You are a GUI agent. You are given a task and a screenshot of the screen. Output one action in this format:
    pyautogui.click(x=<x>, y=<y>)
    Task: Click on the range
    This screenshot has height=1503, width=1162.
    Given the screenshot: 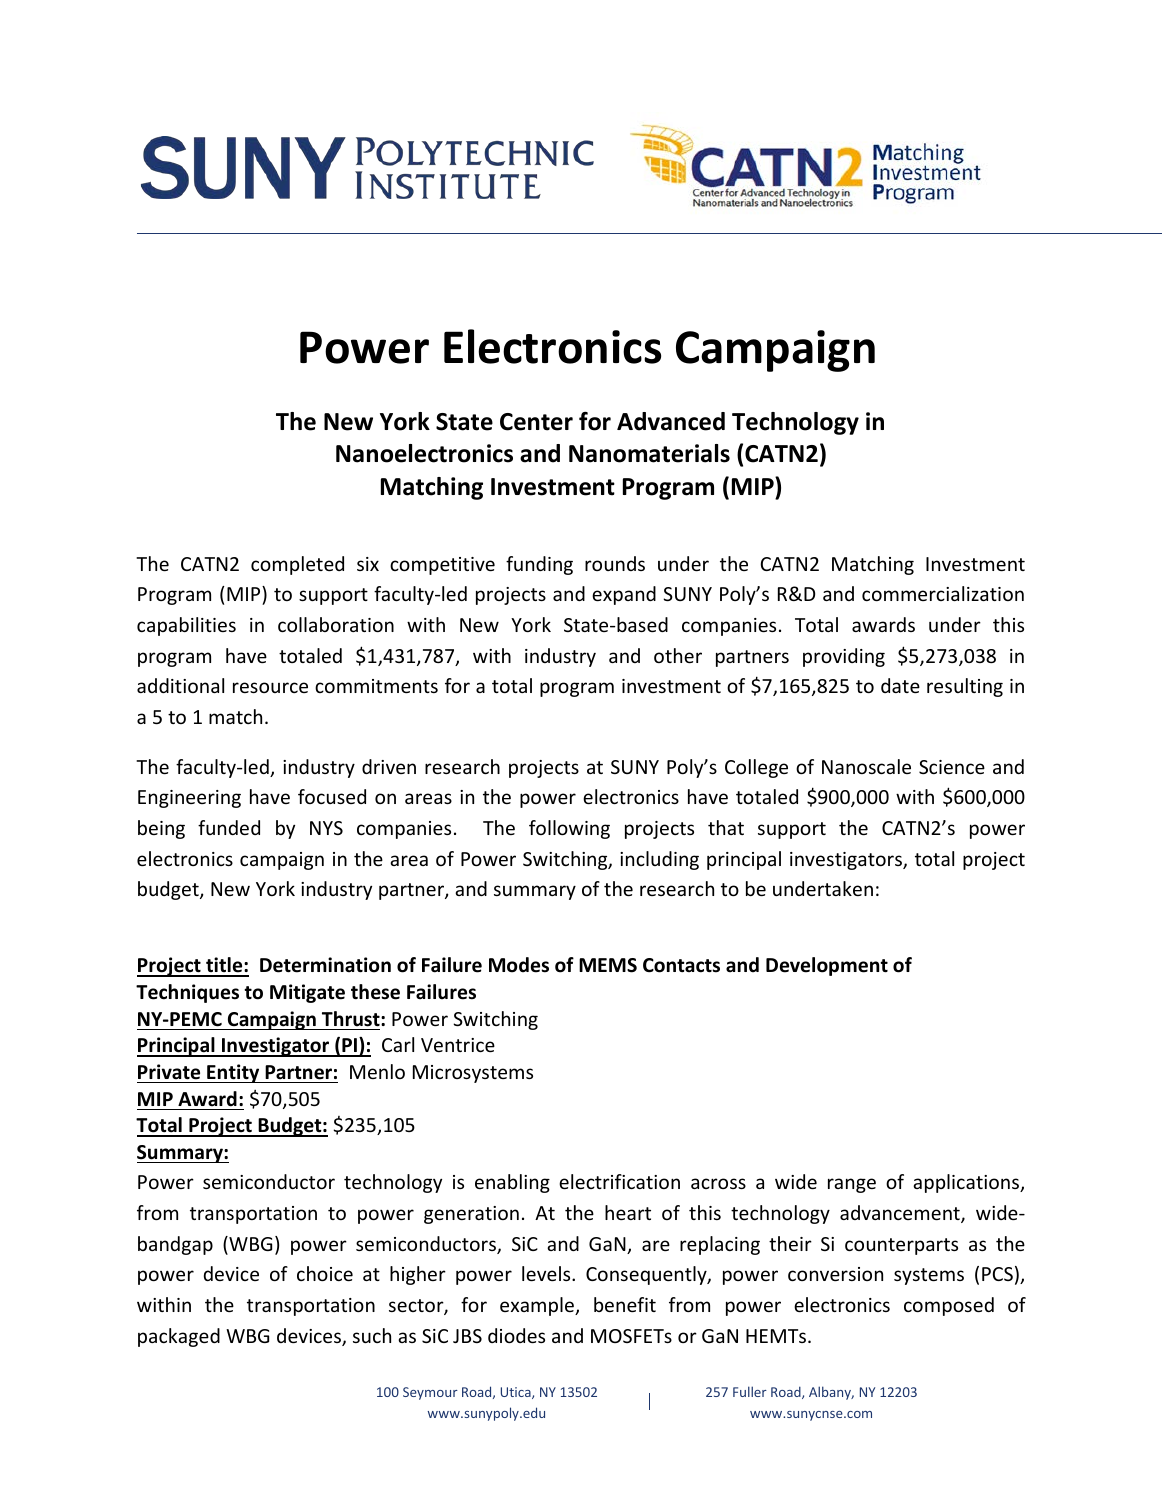 What is the action you would take?
    pyautogui.click(x=852, y=1185)
